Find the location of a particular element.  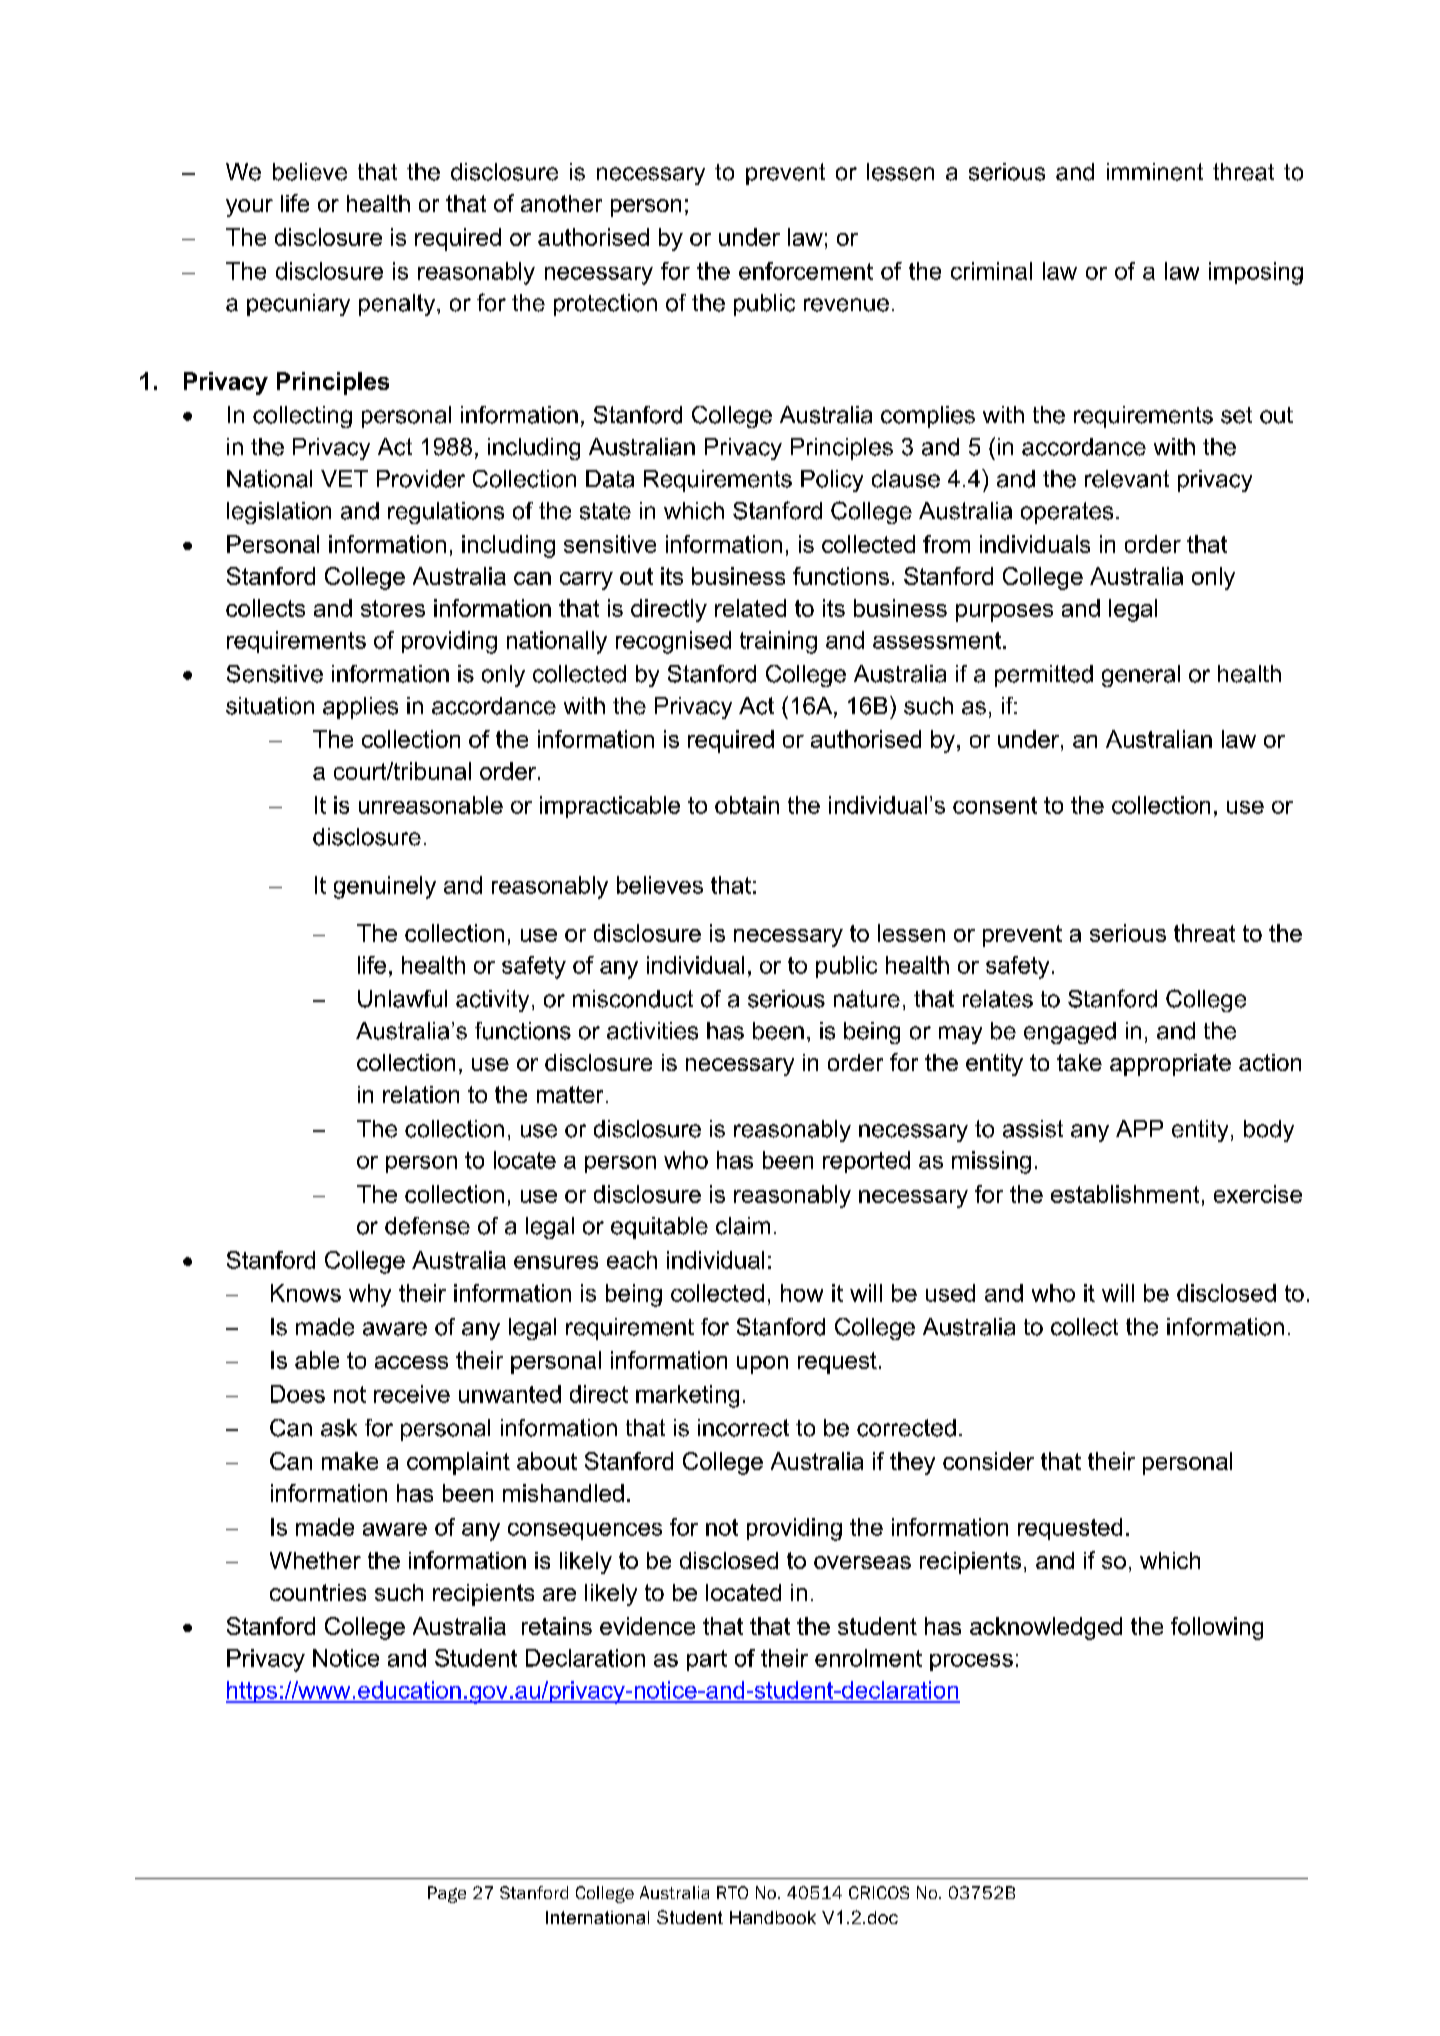

Page is located at coordinates (447, 1894).
